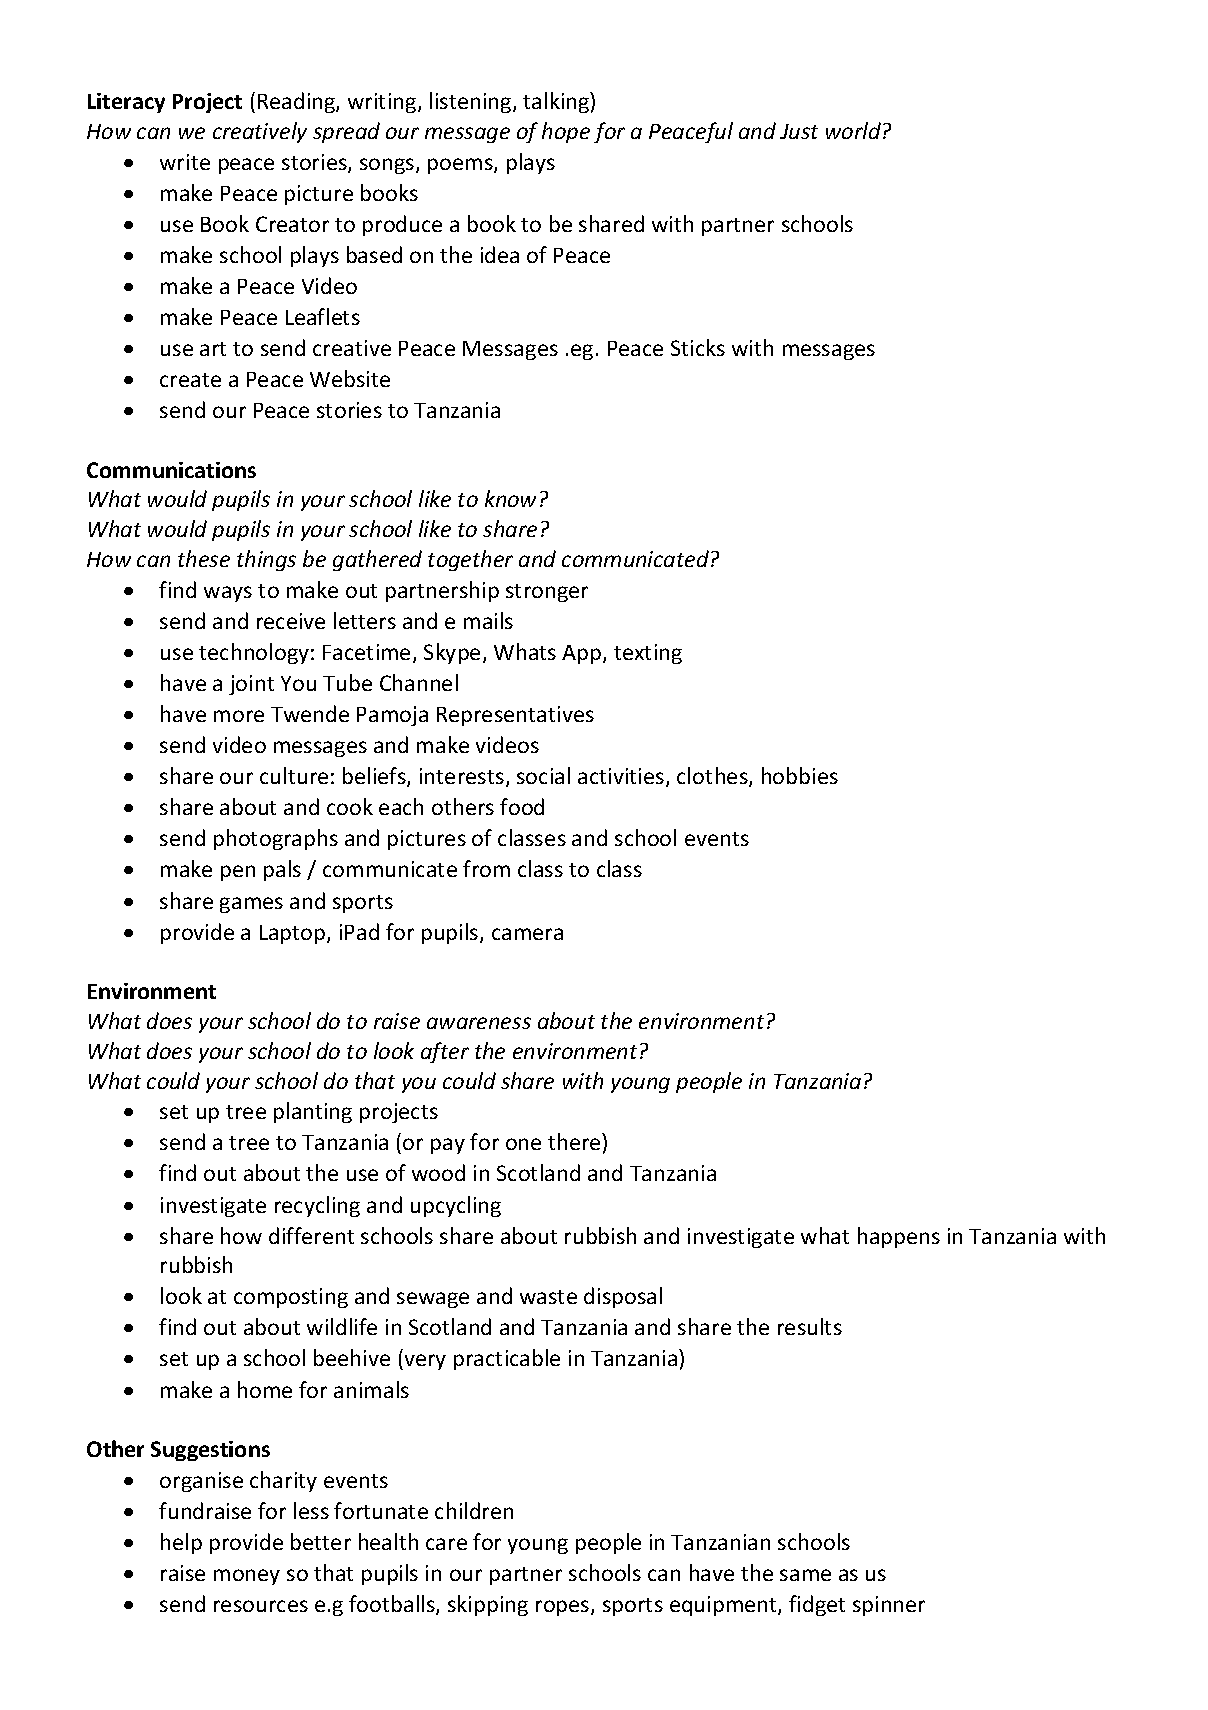 The height and width of the screenshot is (1710, 1208). What do you see at coordinates (486, 868) in the screenshot?
I see `from` at bounding box center [486, 868].
